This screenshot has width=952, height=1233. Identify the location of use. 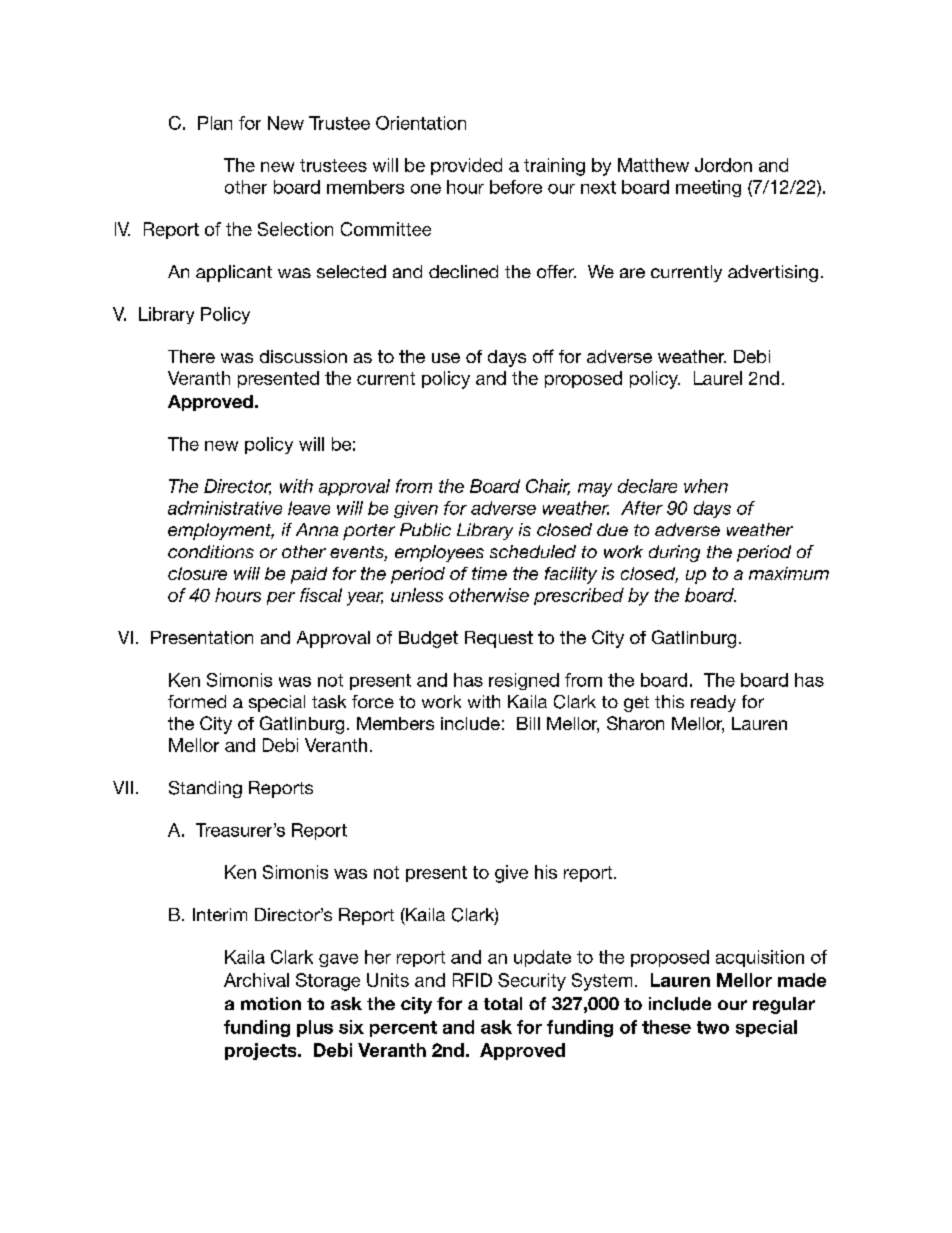
(446, 358).
